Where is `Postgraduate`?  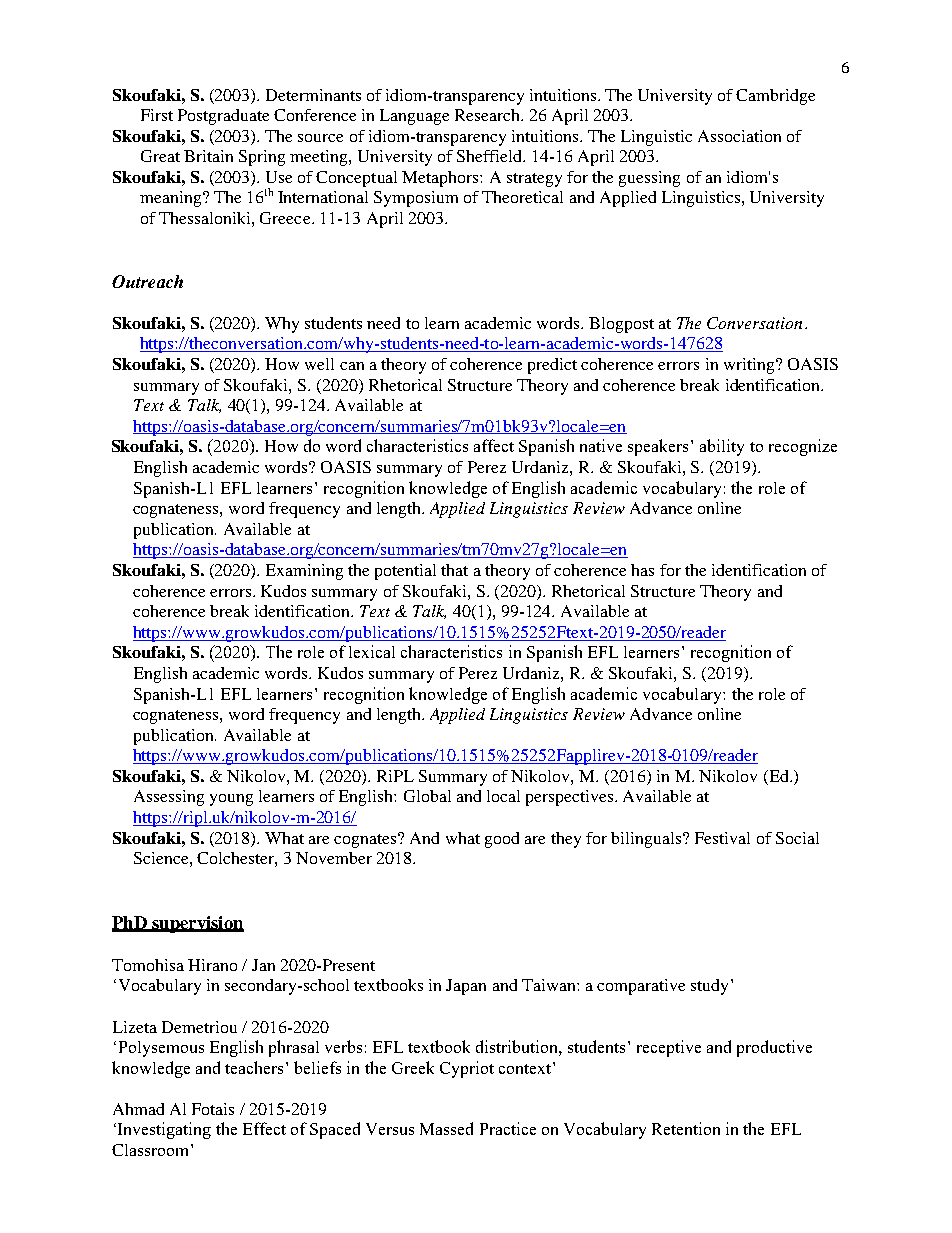 Postgraduate is located at coordinates (223, 117).
